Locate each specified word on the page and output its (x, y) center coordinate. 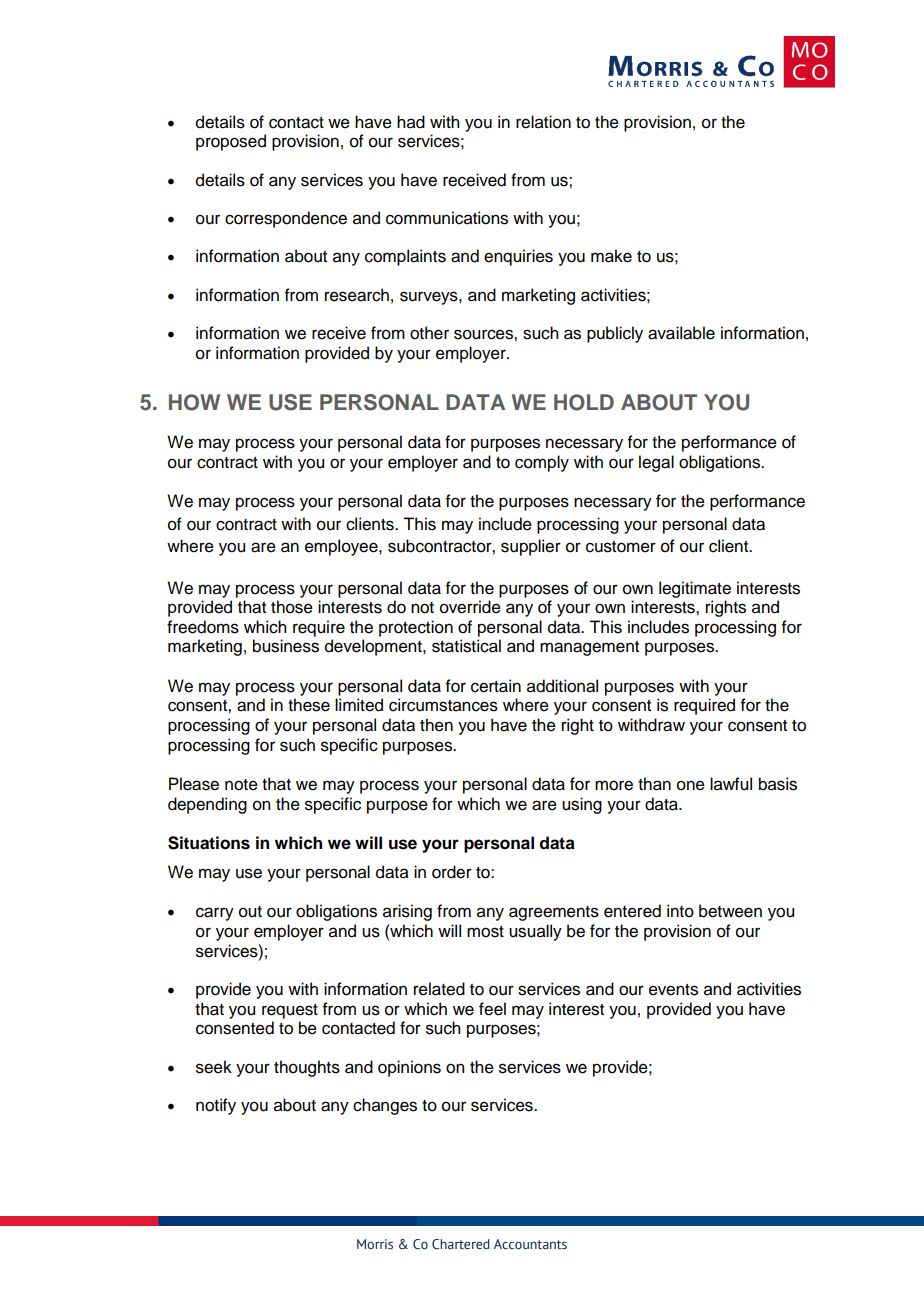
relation (543, 122)
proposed (231, 142)
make (611, 256)
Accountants (530, 1244)
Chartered (461, 1244)
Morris (375, 1244)
